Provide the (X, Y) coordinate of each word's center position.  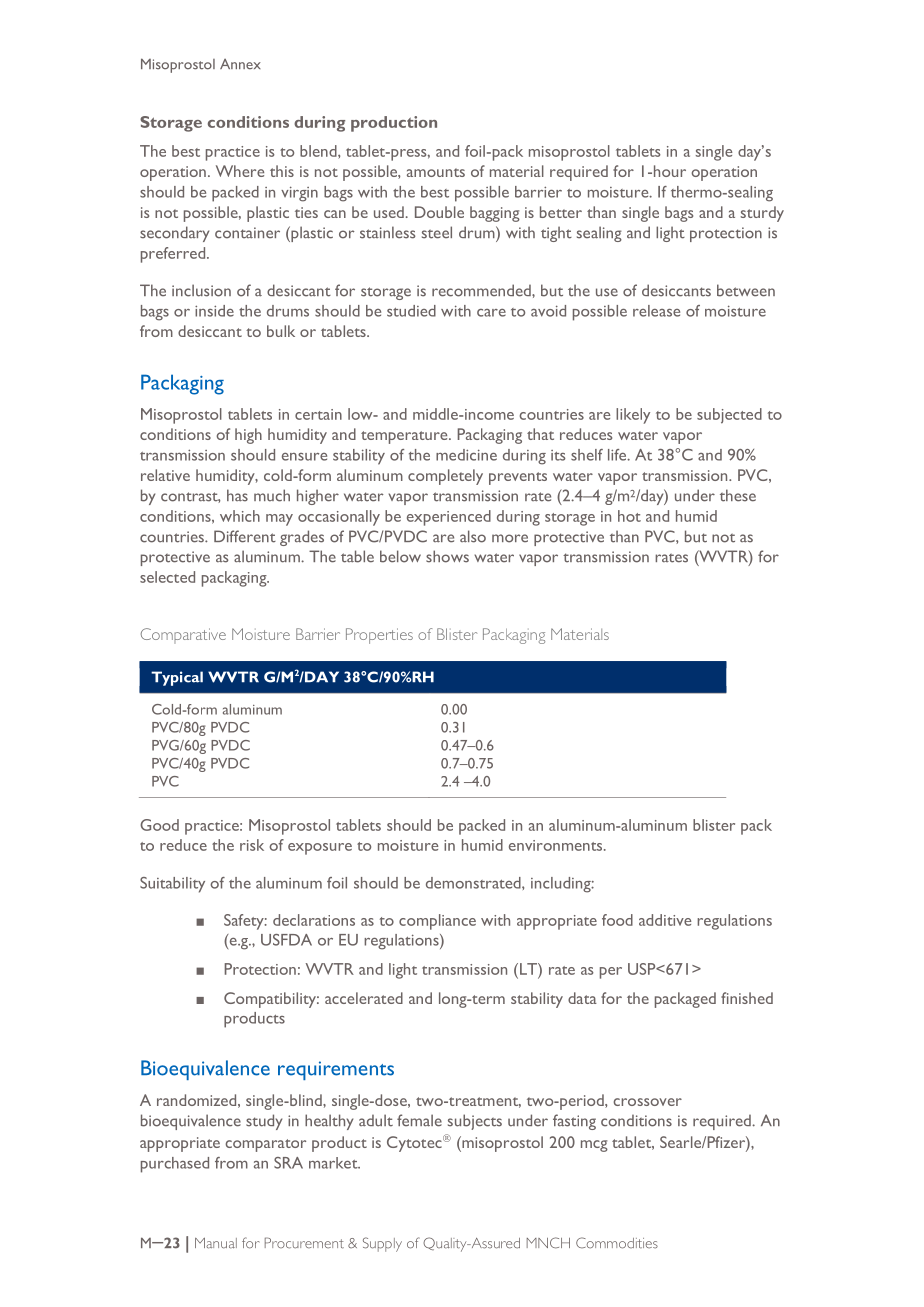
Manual (216, 1243)
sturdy (762, 214)
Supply (382, 1244)
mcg (594, 1146)
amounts (436, 172)
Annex (240, 64)
